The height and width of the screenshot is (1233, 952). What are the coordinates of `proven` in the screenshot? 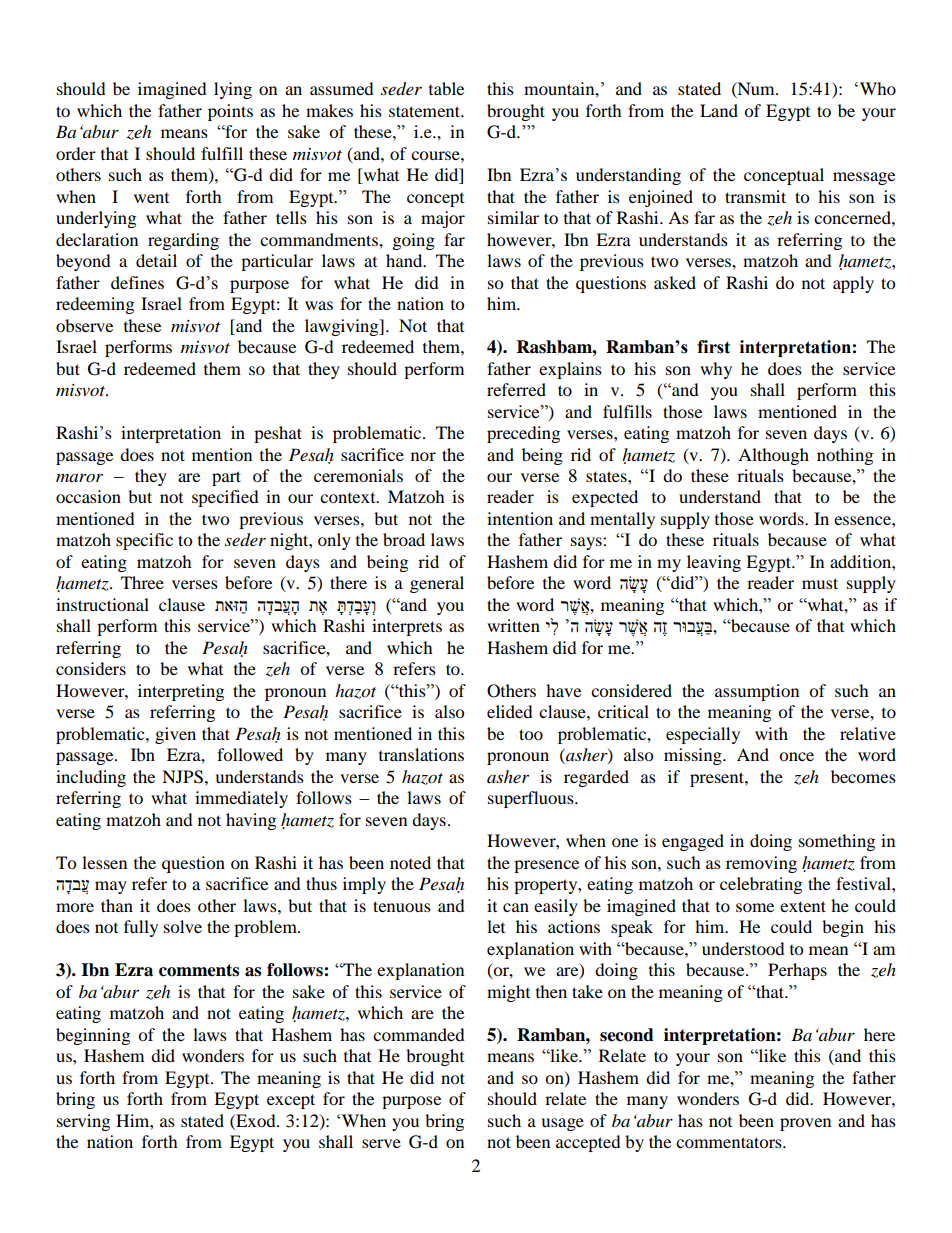 It's located at (805, 1124).
